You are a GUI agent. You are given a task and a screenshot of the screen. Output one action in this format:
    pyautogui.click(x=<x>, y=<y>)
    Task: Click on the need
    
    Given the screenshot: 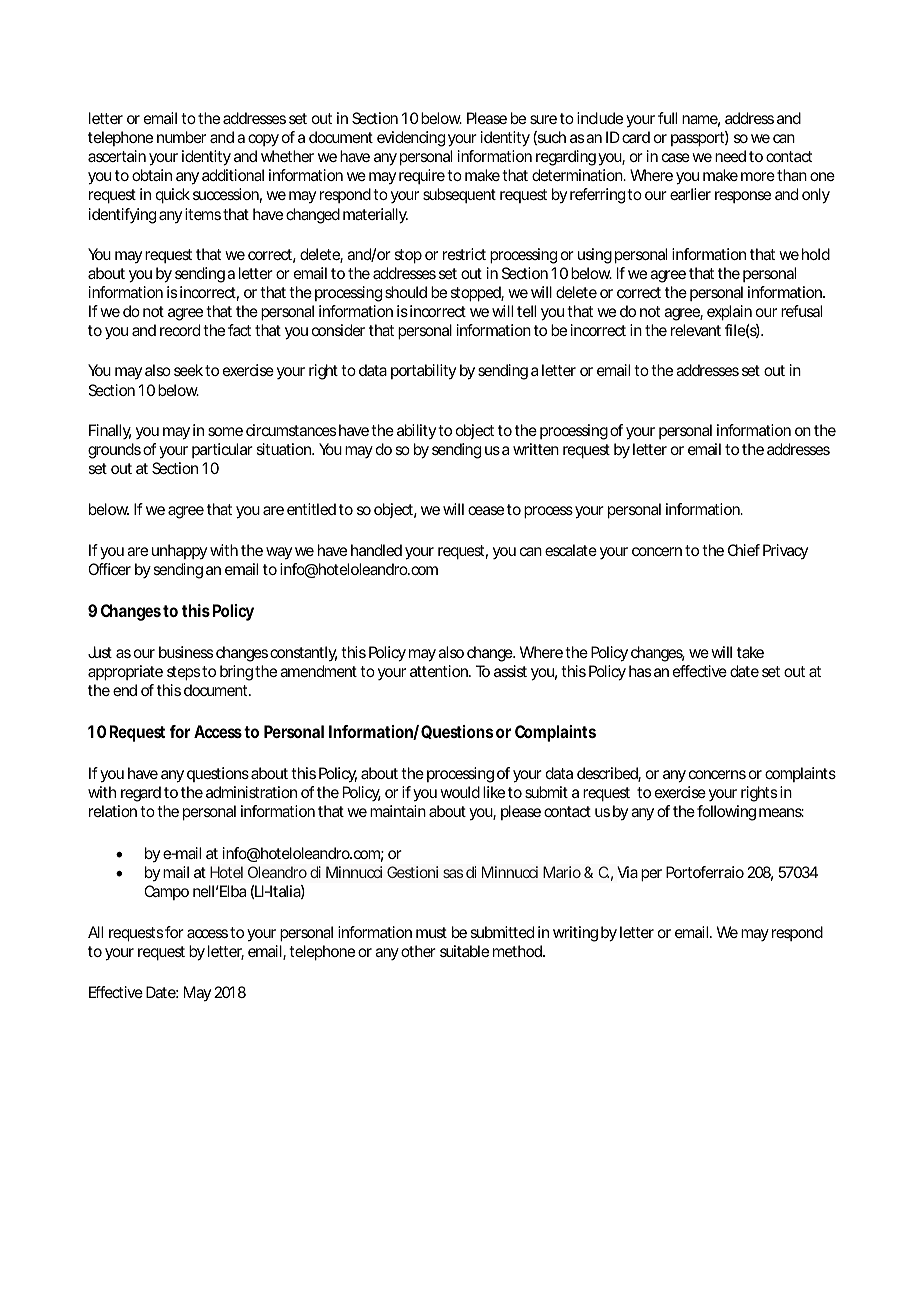 What is the action you would take?
    pyautogui.click(x=730, y=156)
